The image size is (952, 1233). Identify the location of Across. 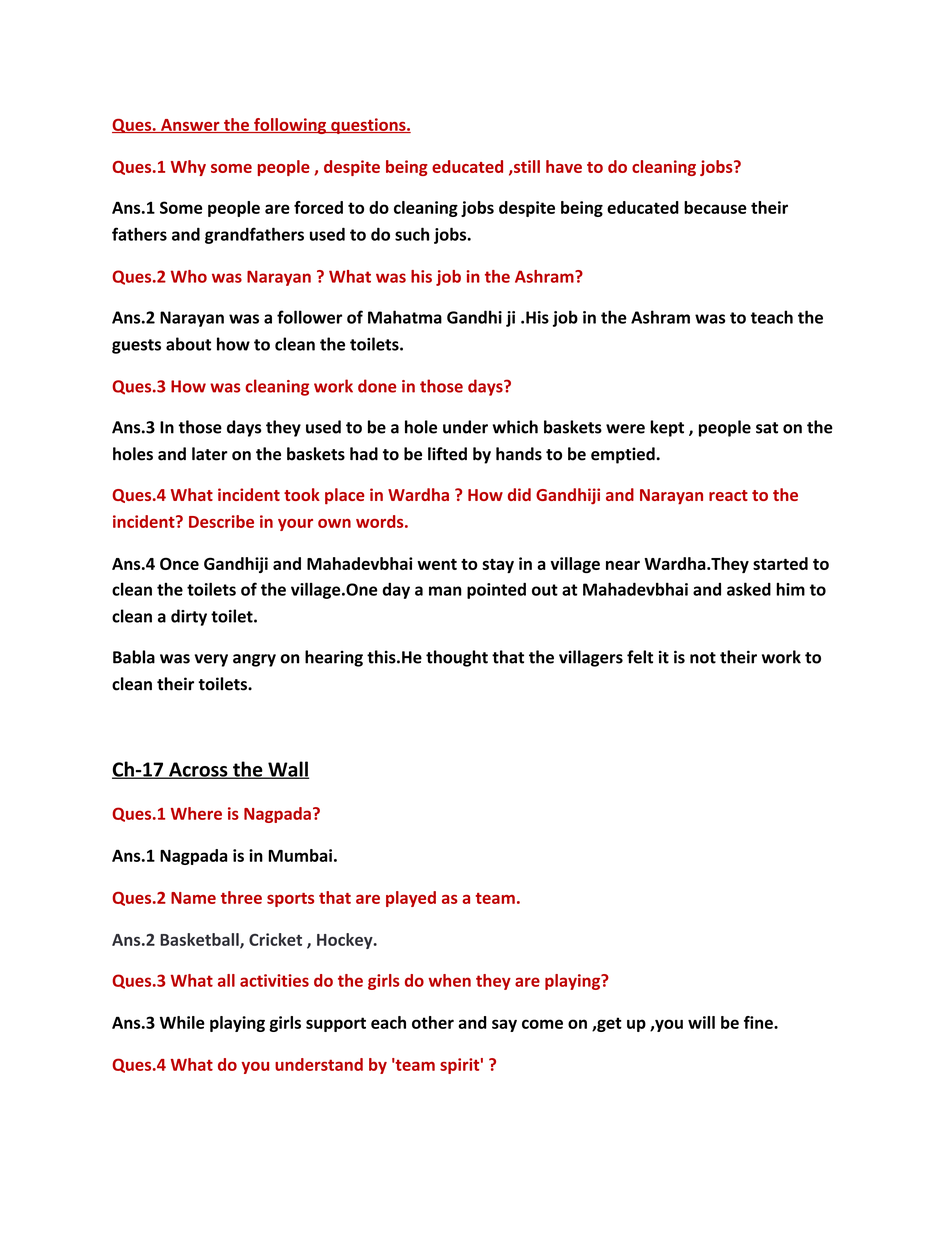
(198, 770).
